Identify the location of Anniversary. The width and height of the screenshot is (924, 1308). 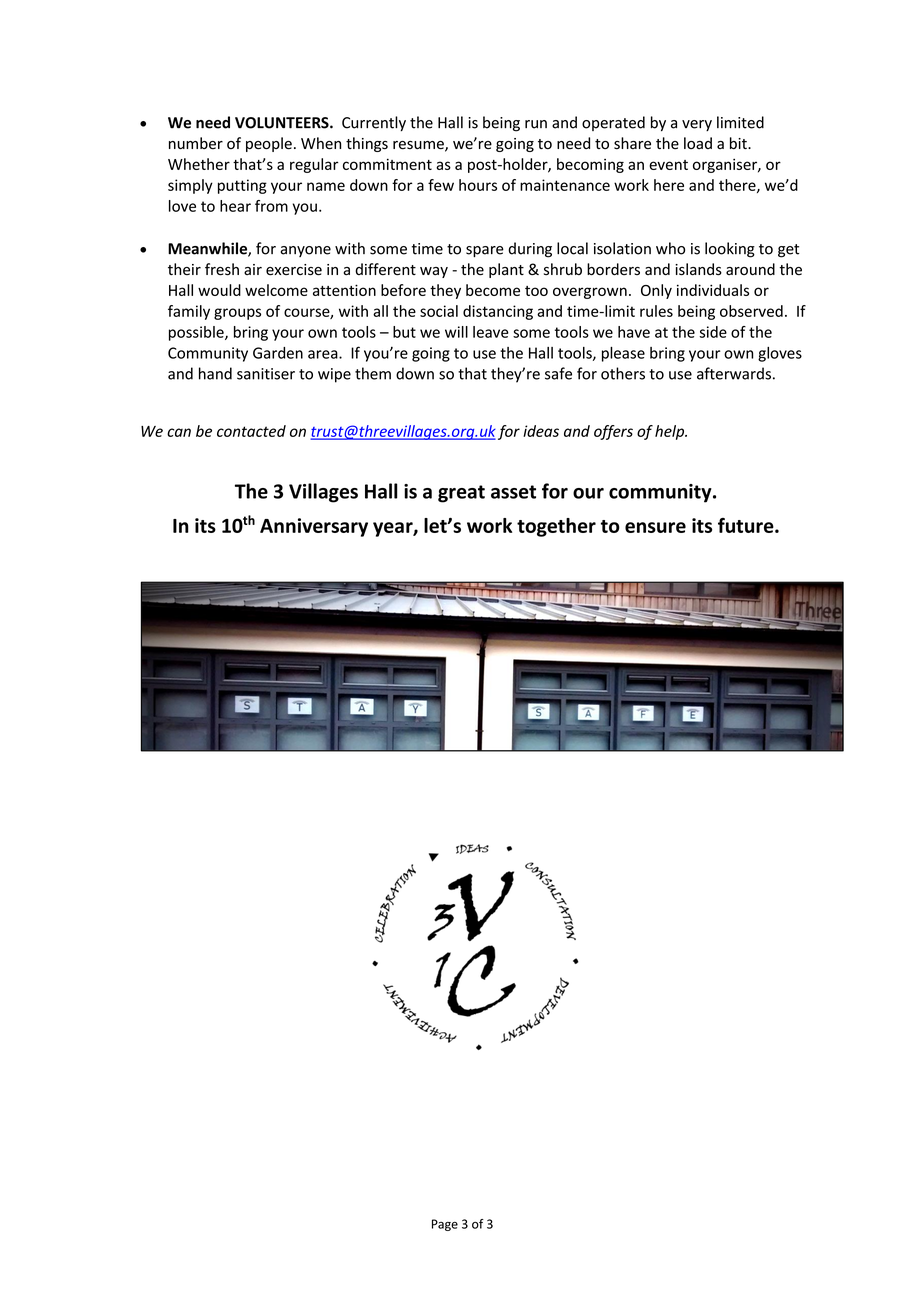
(314, 527).
